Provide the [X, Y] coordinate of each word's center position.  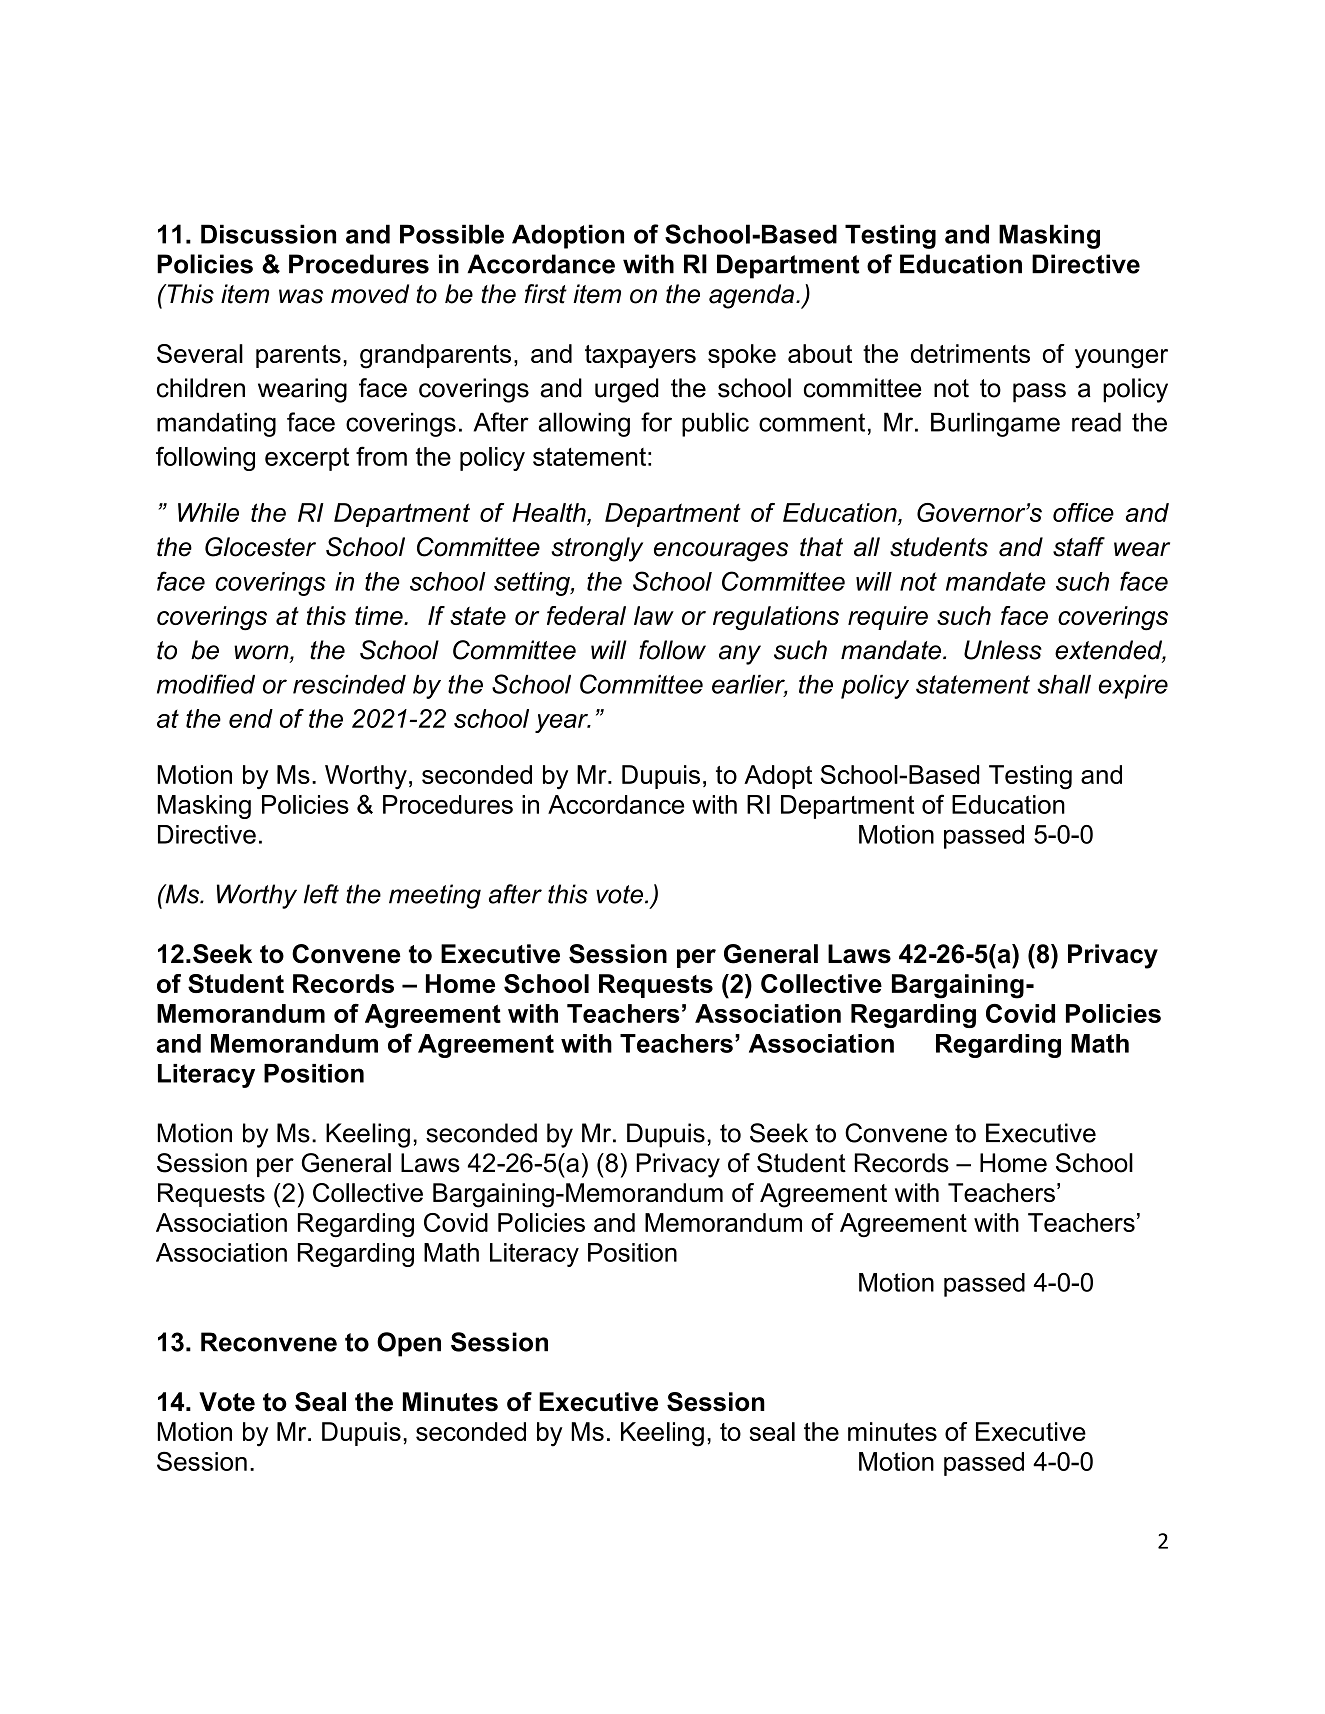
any [740, 655]
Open [409, 1344]
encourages [721, 552]
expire [1133, 687]
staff [1079, 547]
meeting [435, 896]
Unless [1003, 650]
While [208, 512]
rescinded [349, 684]
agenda [751, 296]
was [301, 296]
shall [1064, 684]
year [562, 723]
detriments [970, 353]
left [321, 894]
